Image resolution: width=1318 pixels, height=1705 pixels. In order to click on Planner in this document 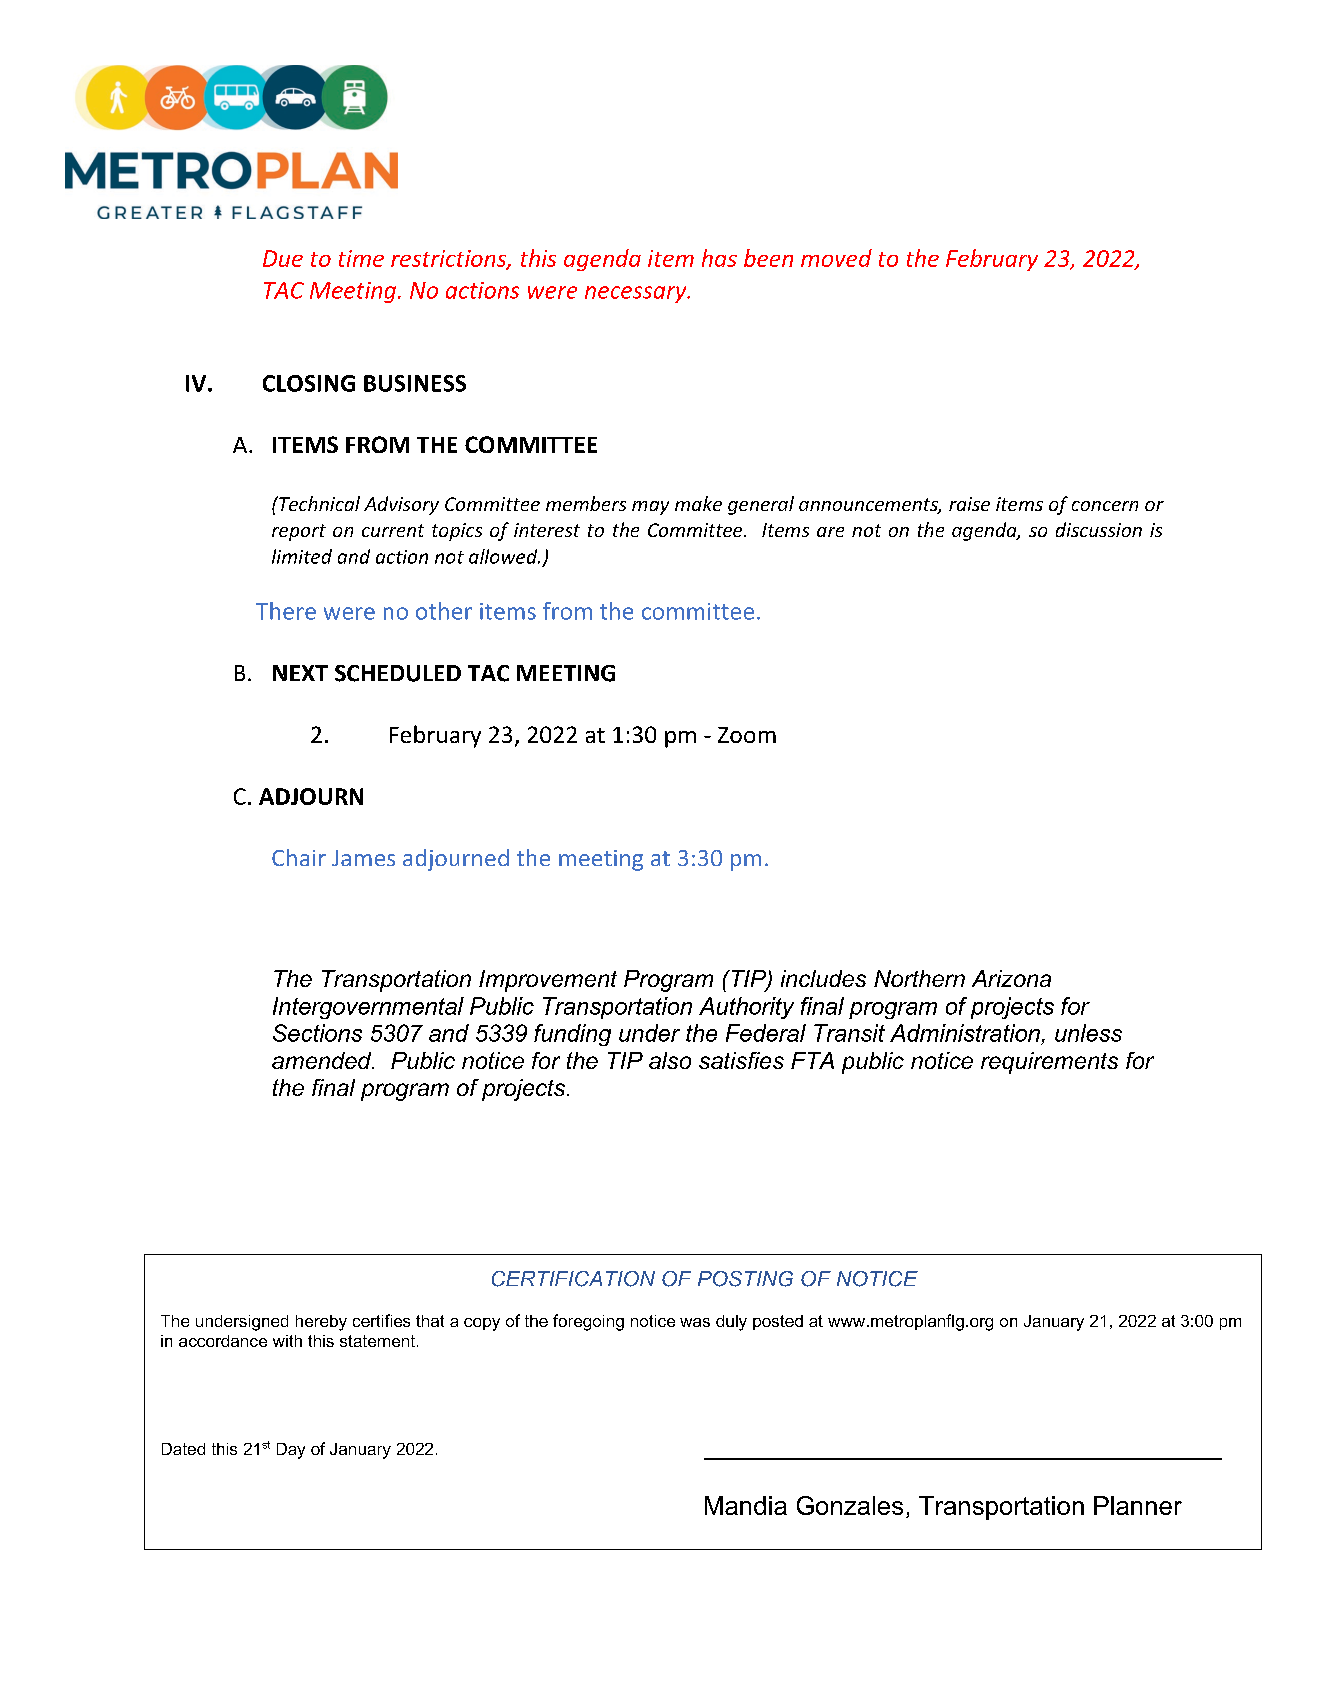, I will do `click(1138, 1505)`.
